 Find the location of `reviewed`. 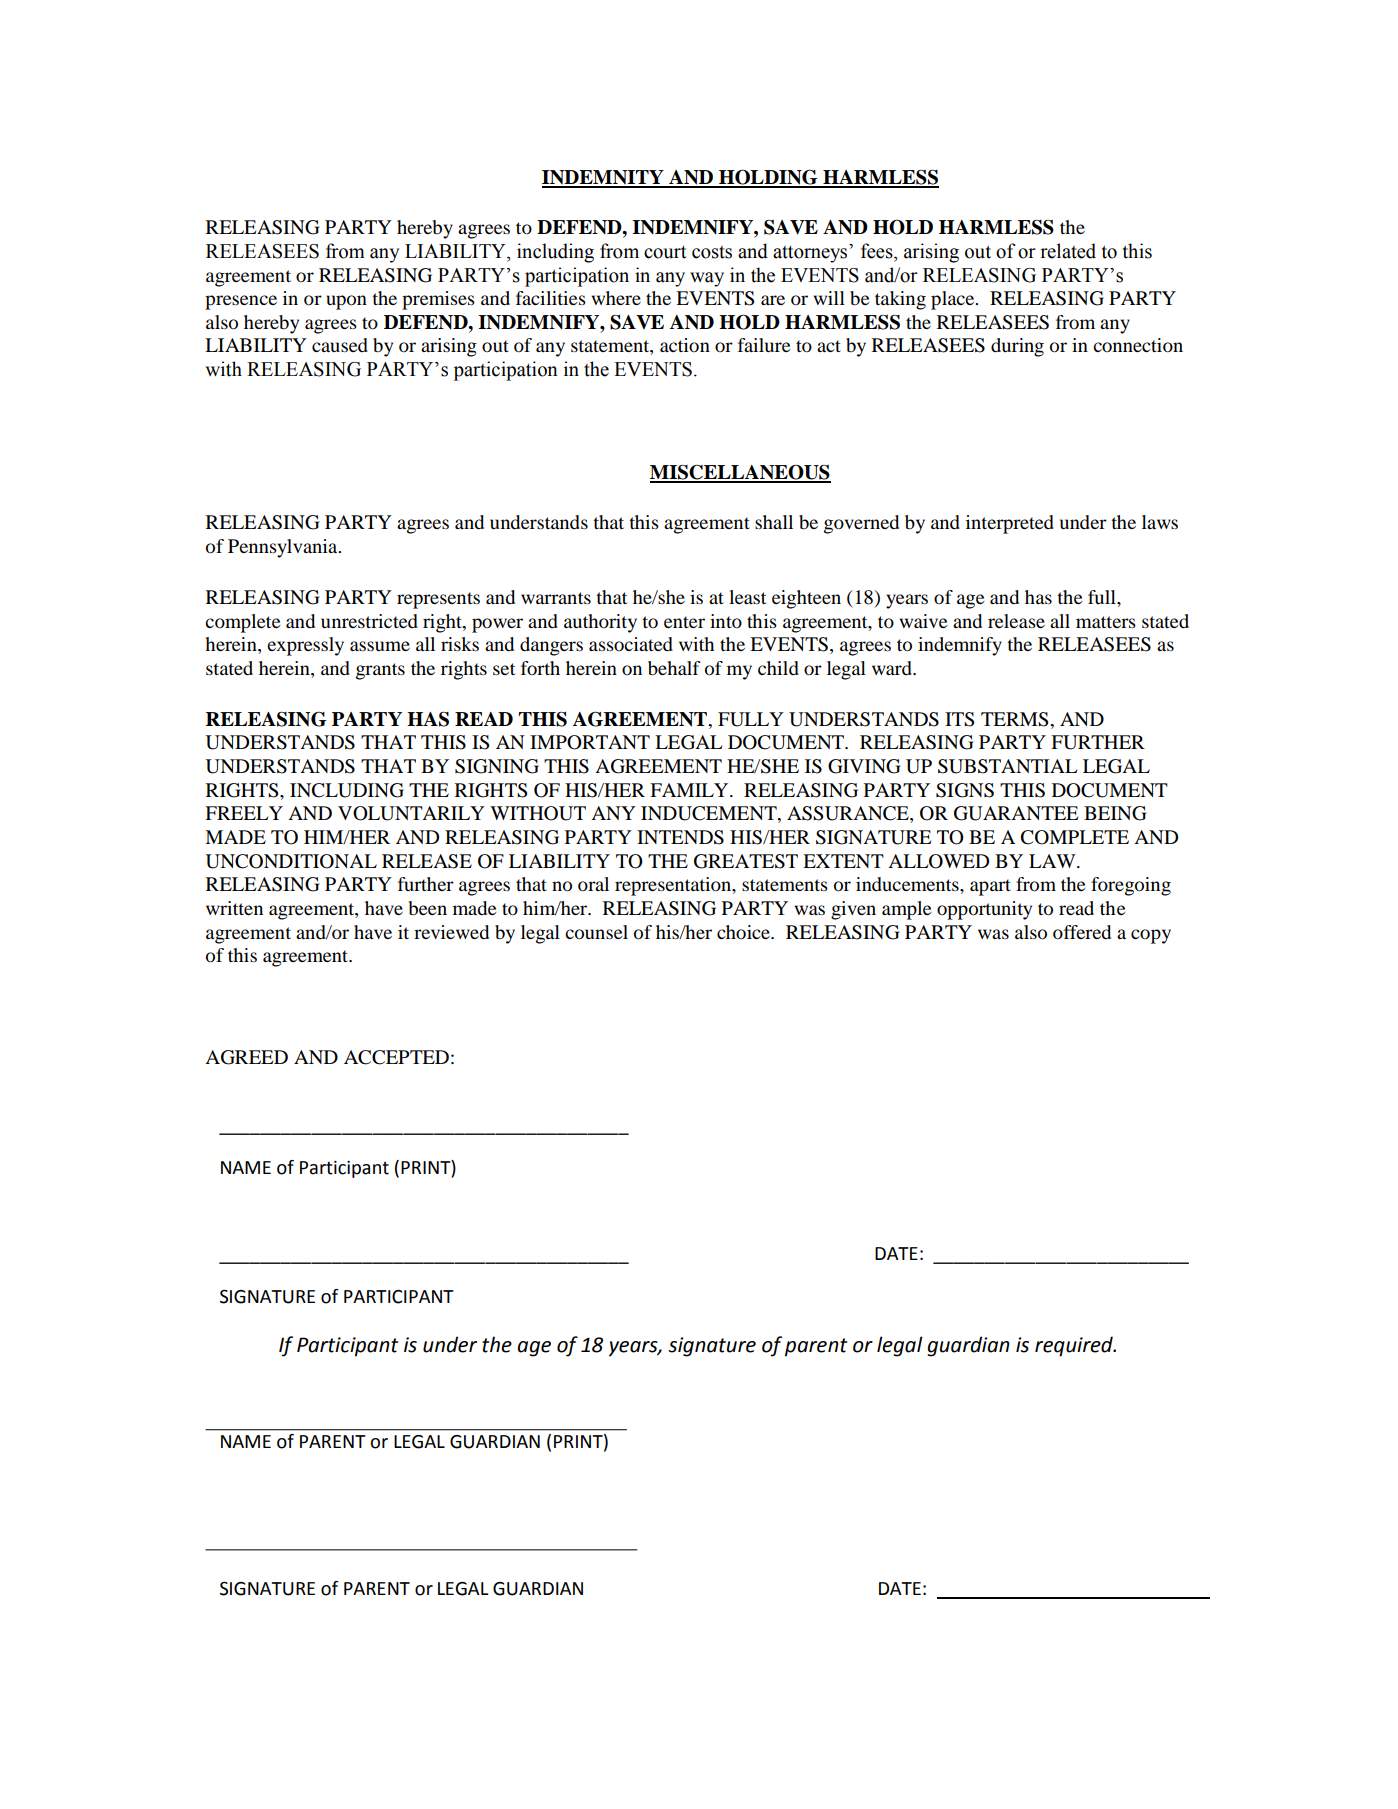

reviewed is located at coordinates (451, 932).
